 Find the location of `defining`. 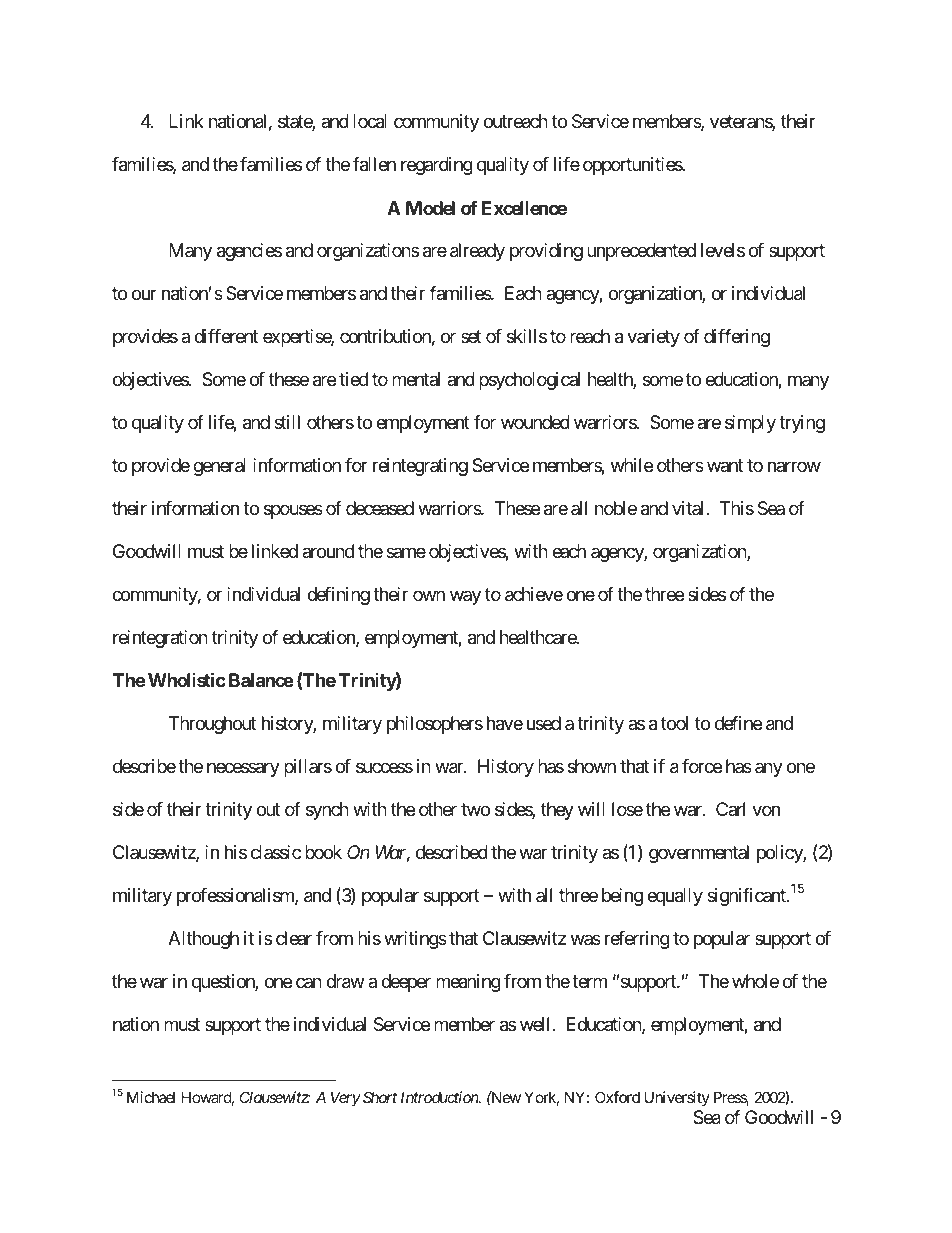

defining is located at coordinates (338, 596).
